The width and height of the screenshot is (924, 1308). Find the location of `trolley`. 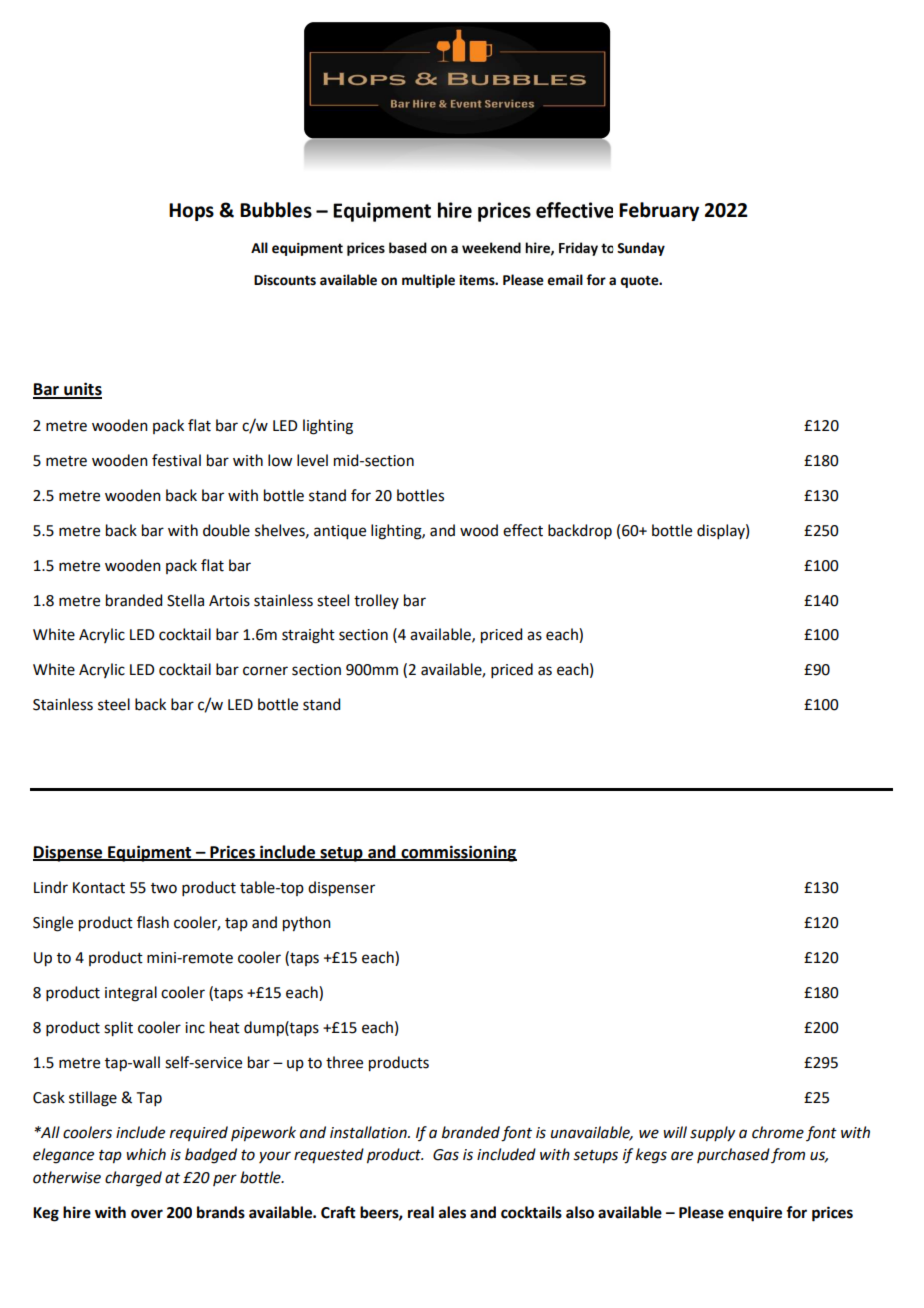

trolley is located at coordinates (376, 601).
